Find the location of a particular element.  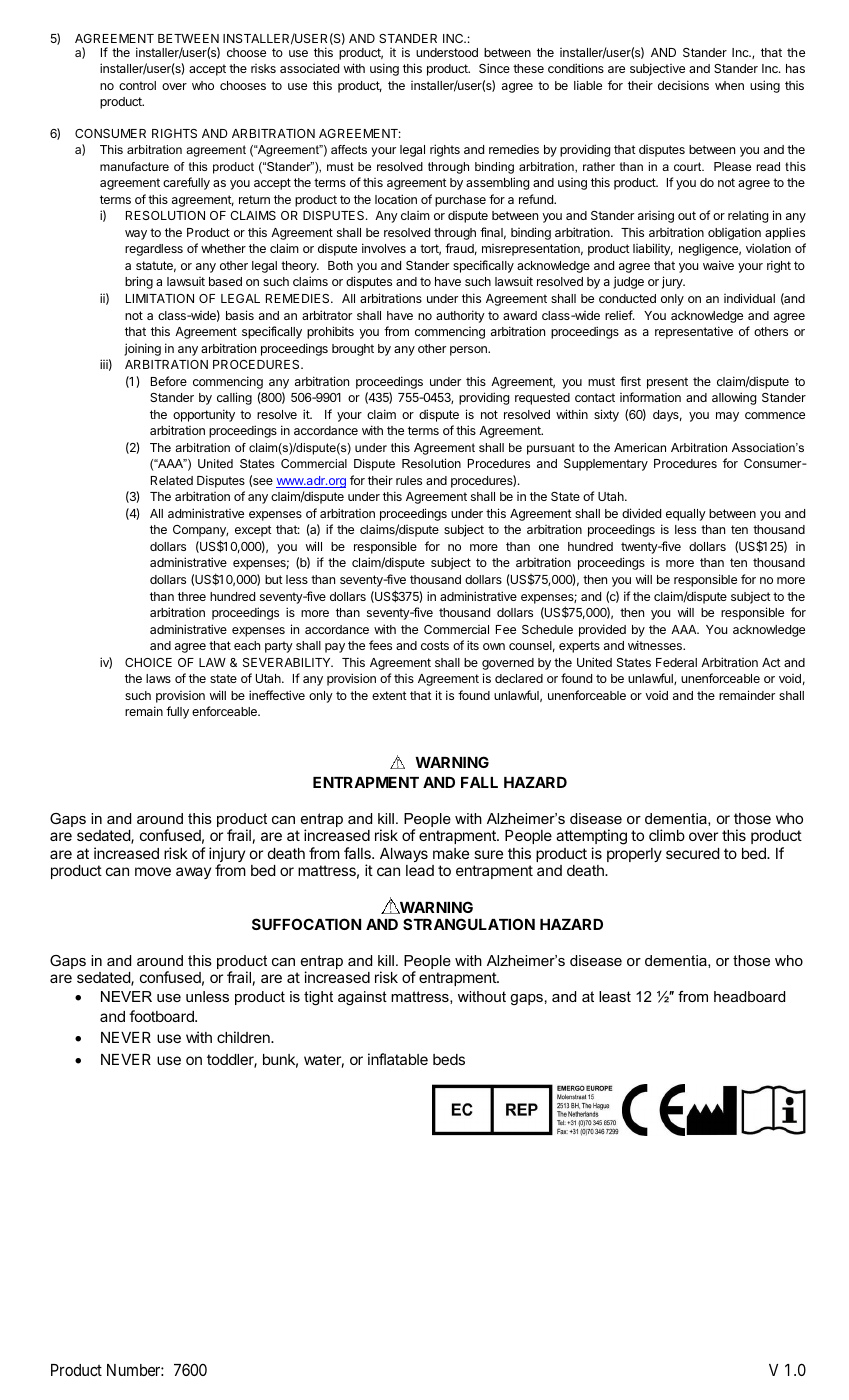

children is located at coordinates (244, 1037).
